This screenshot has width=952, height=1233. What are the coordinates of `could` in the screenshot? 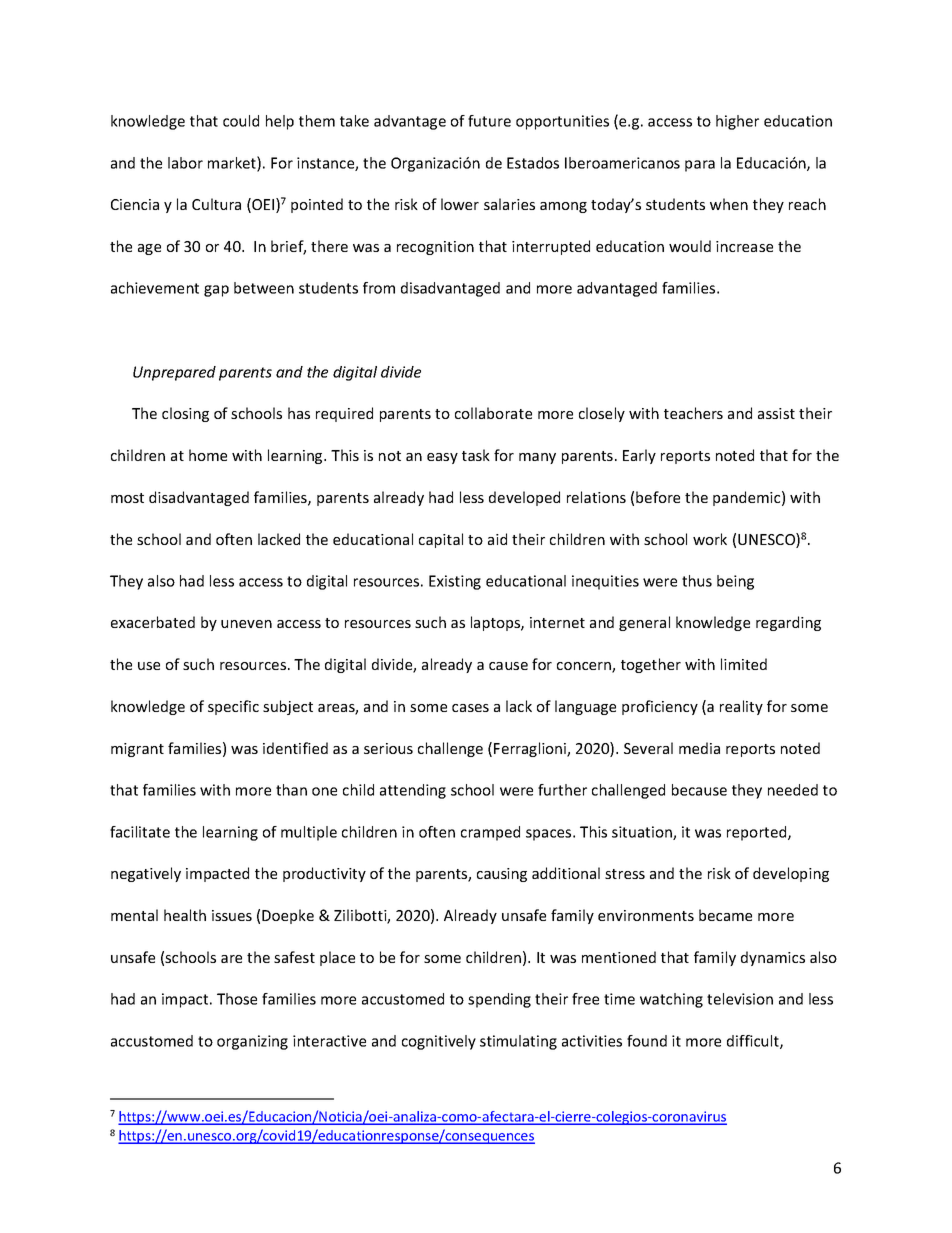 It's located at (241, 121).
